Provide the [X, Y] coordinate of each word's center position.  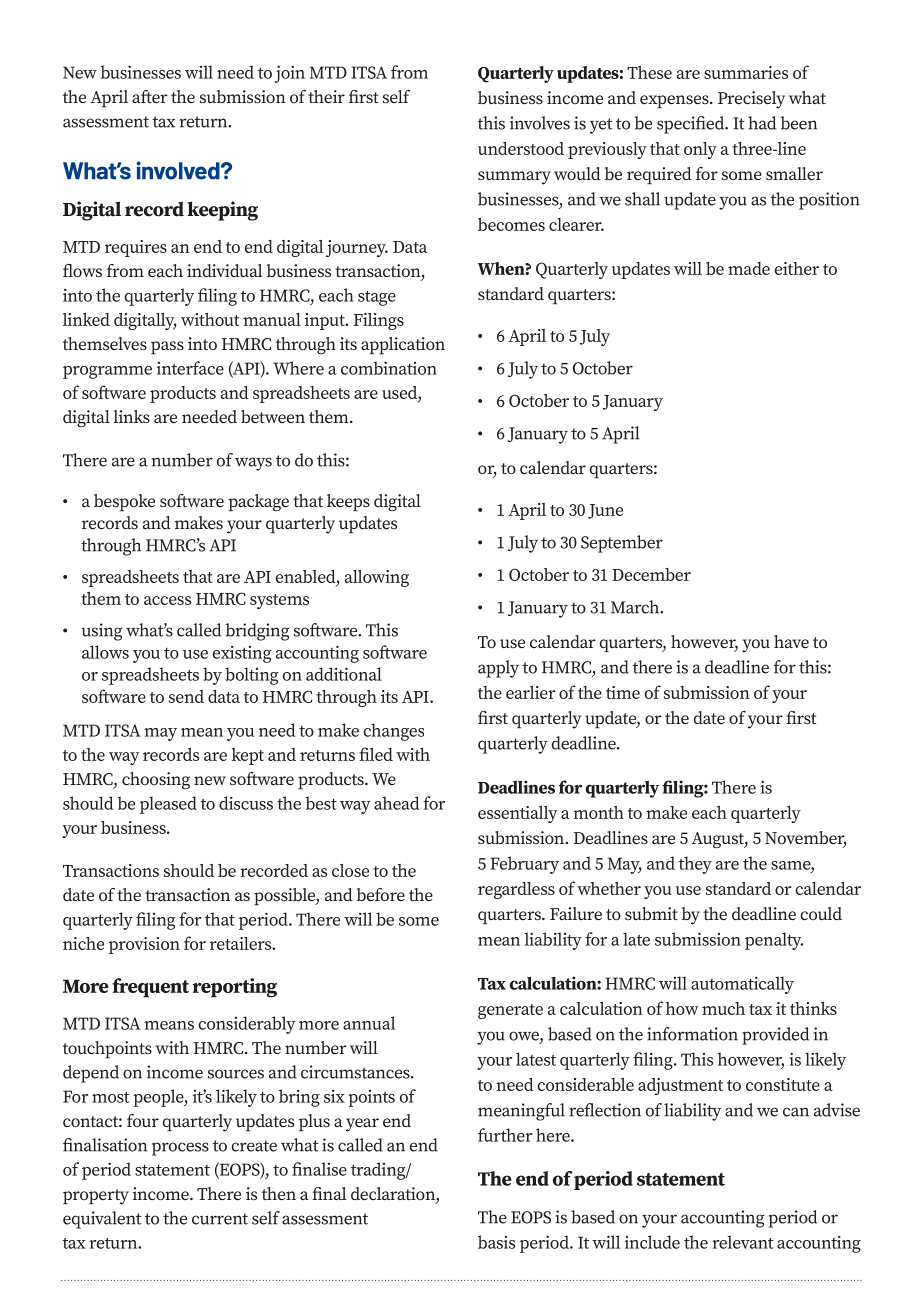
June [605, 511]
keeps [348, 503]
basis [496, 1242]
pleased [168, 805]
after [150, 96]
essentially [517, 814]
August [718, 840]
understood [521, 148]
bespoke [124, 503]
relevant [743, 1242]
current [220, 1219]
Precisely [751, 100]
